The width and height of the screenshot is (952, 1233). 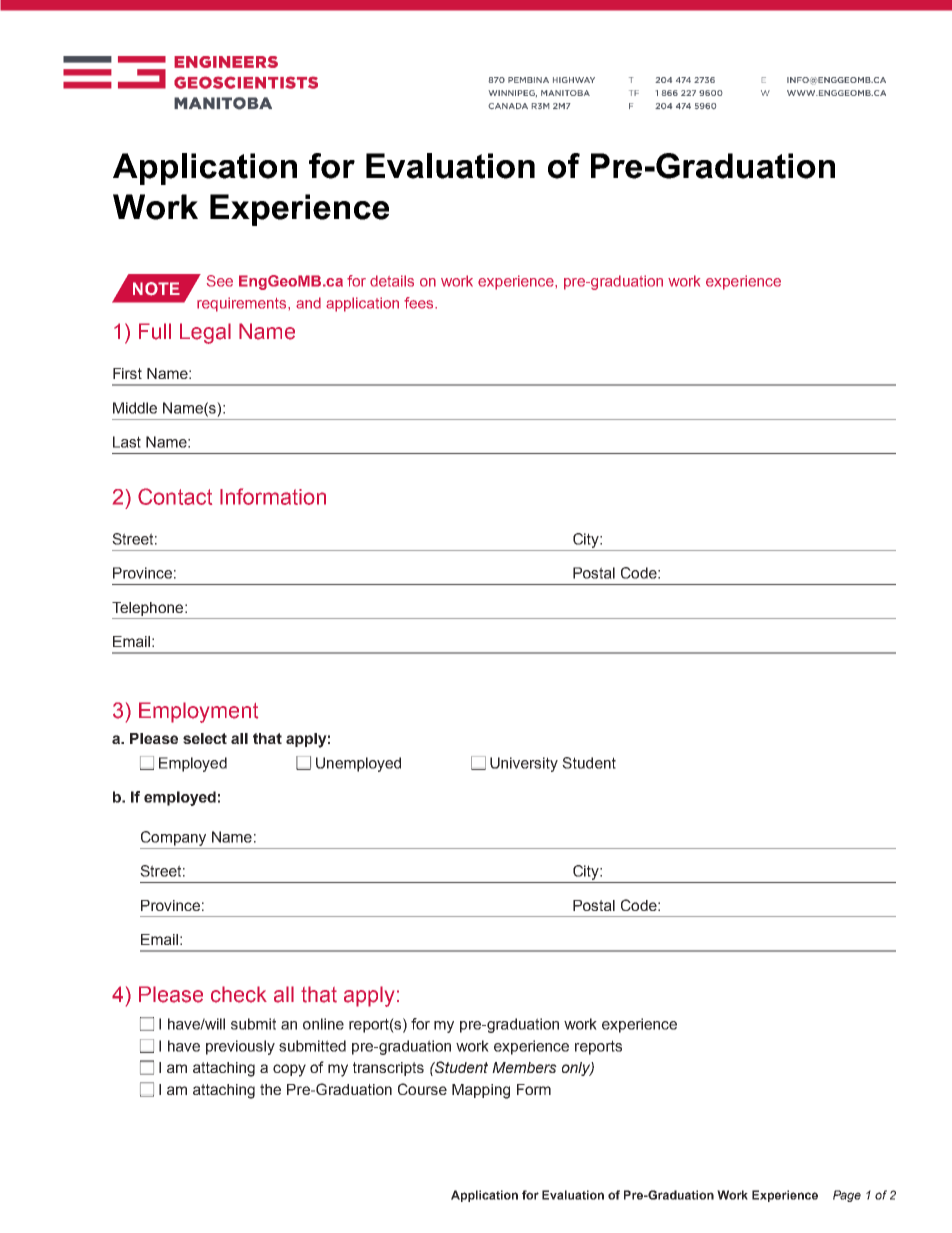 I want to click on Contact, so click(x=175, y=496).
